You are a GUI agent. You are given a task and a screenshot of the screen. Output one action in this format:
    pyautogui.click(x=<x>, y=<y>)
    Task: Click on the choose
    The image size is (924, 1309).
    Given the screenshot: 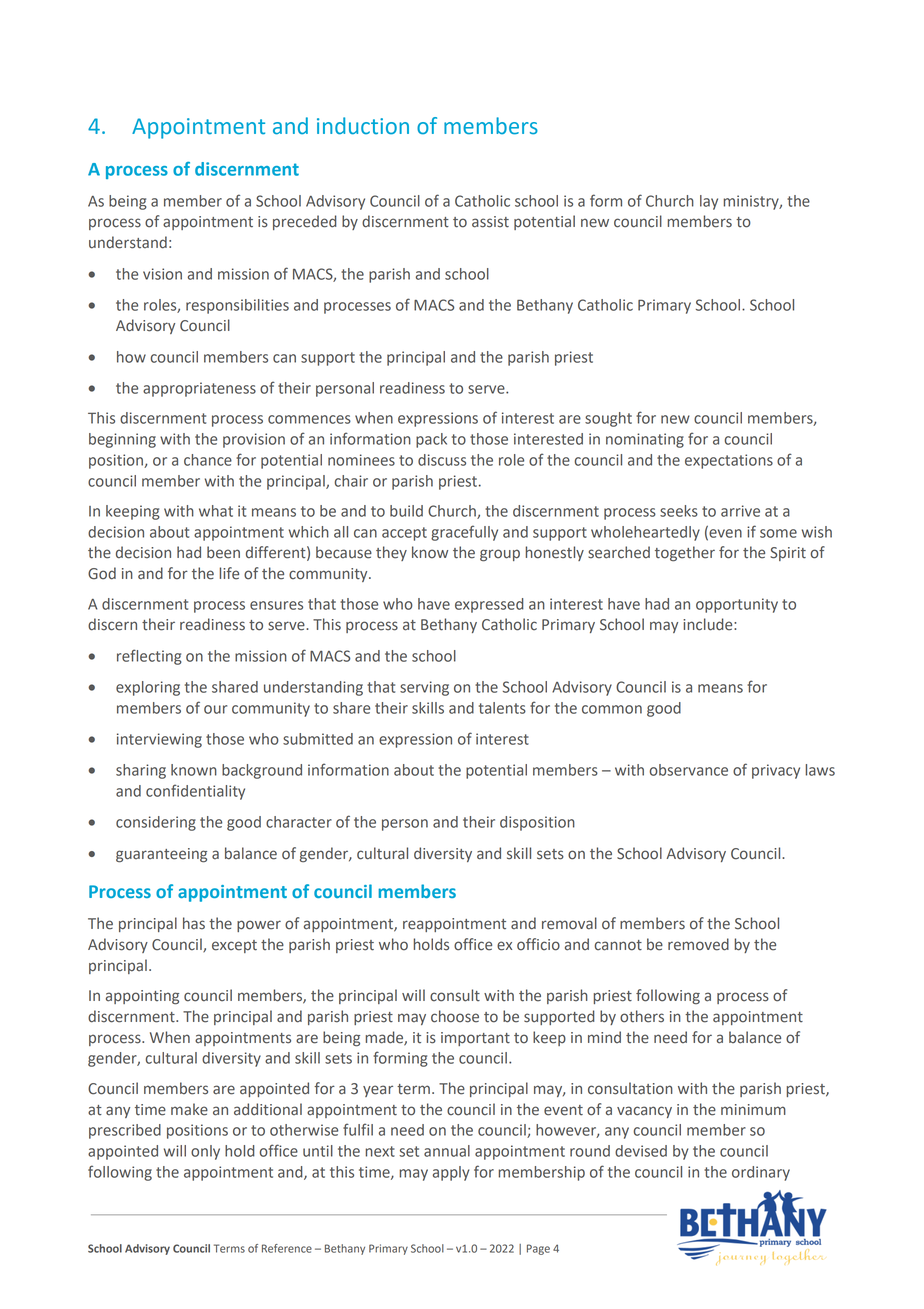 What is the action you would take?
    pyautogui.click(x=455, y=1016)
